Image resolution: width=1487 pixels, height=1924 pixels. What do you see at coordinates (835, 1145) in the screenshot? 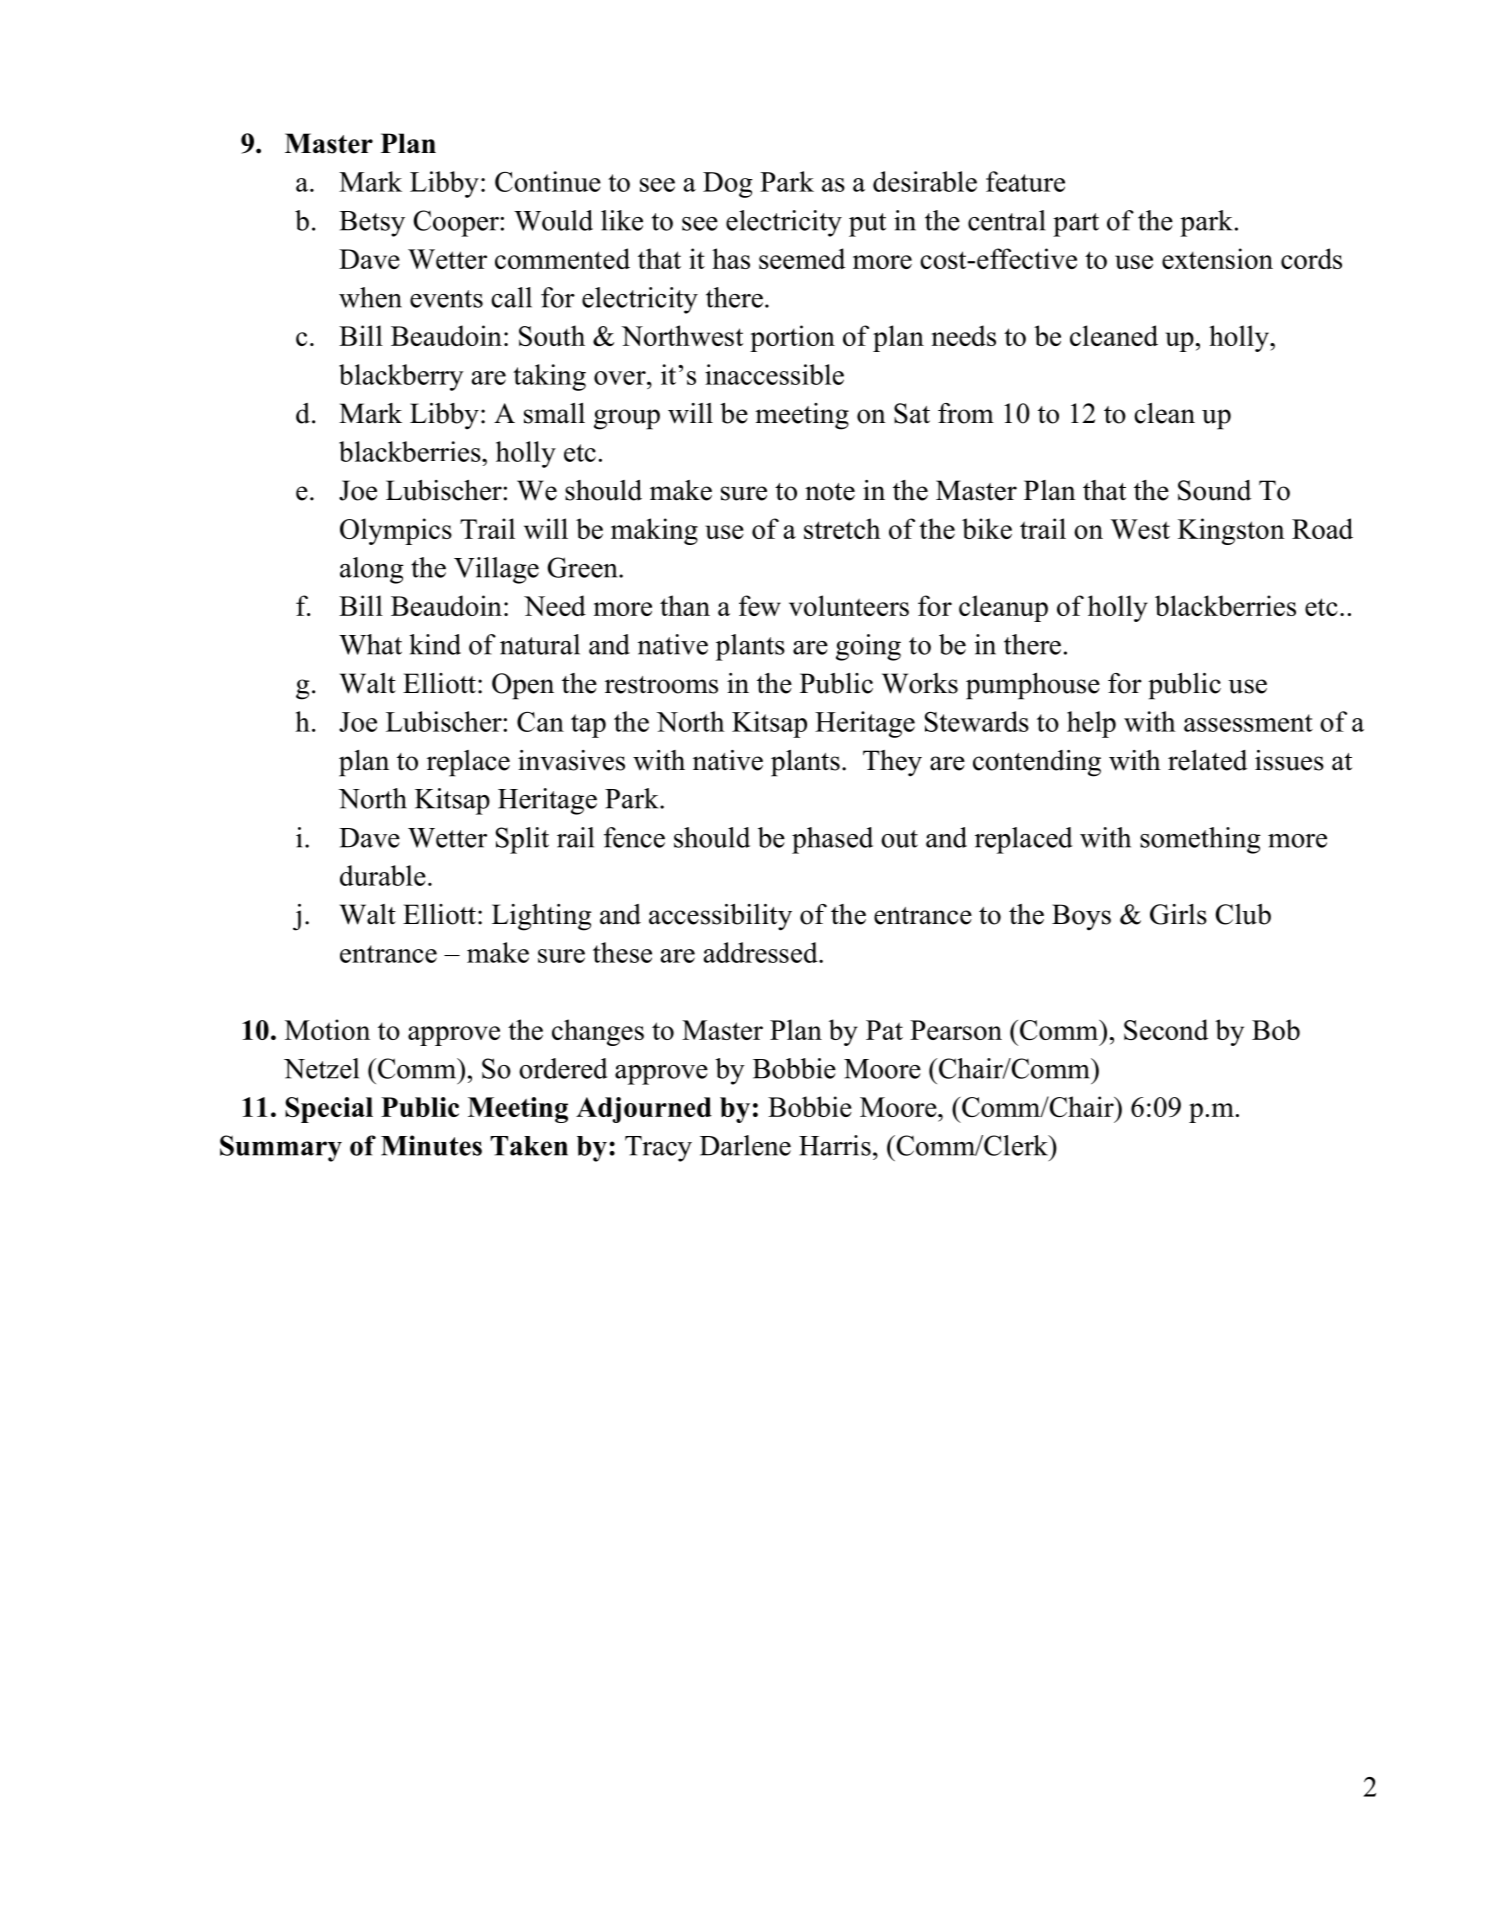
I see `Harris` at bounding box center [835, 1145].
